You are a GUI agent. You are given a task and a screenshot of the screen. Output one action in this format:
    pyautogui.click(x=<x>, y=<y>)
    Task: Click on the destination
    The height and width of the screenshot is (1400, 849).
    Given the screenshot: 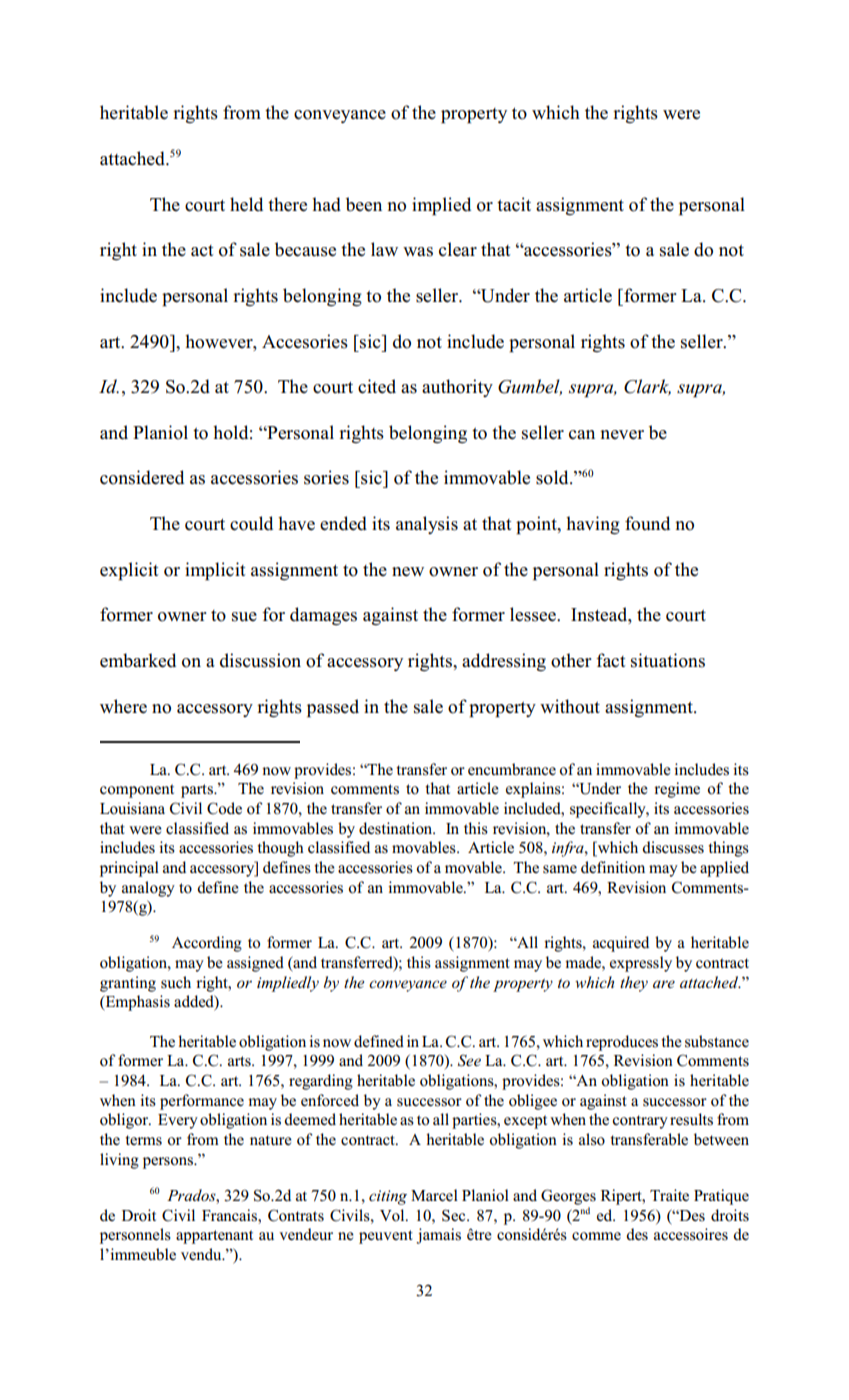 What is the action you would take?
    pyautogui.click(x=397, y=828)
